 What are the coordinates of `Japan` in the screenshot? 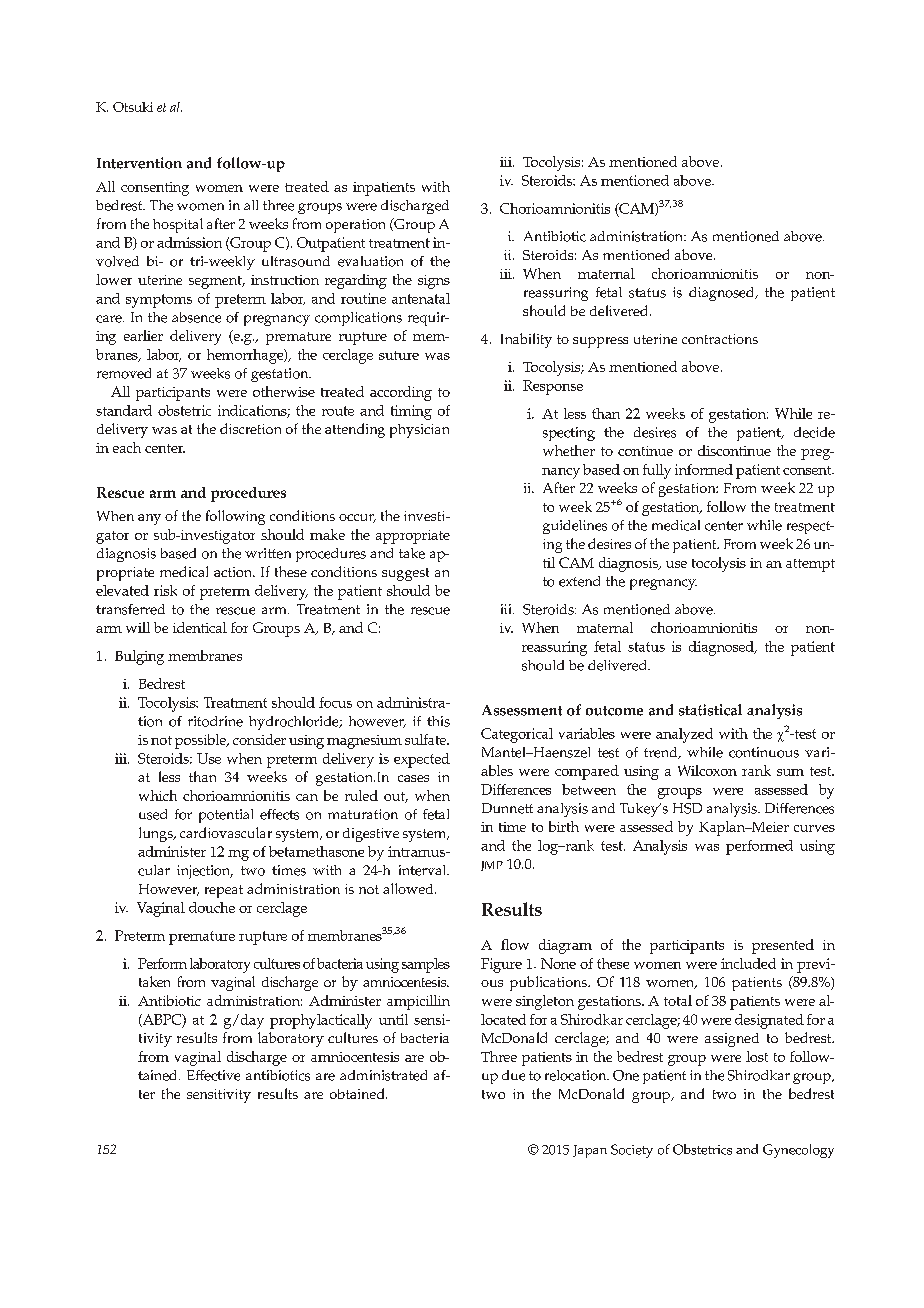 It's located at (590, 1151).
